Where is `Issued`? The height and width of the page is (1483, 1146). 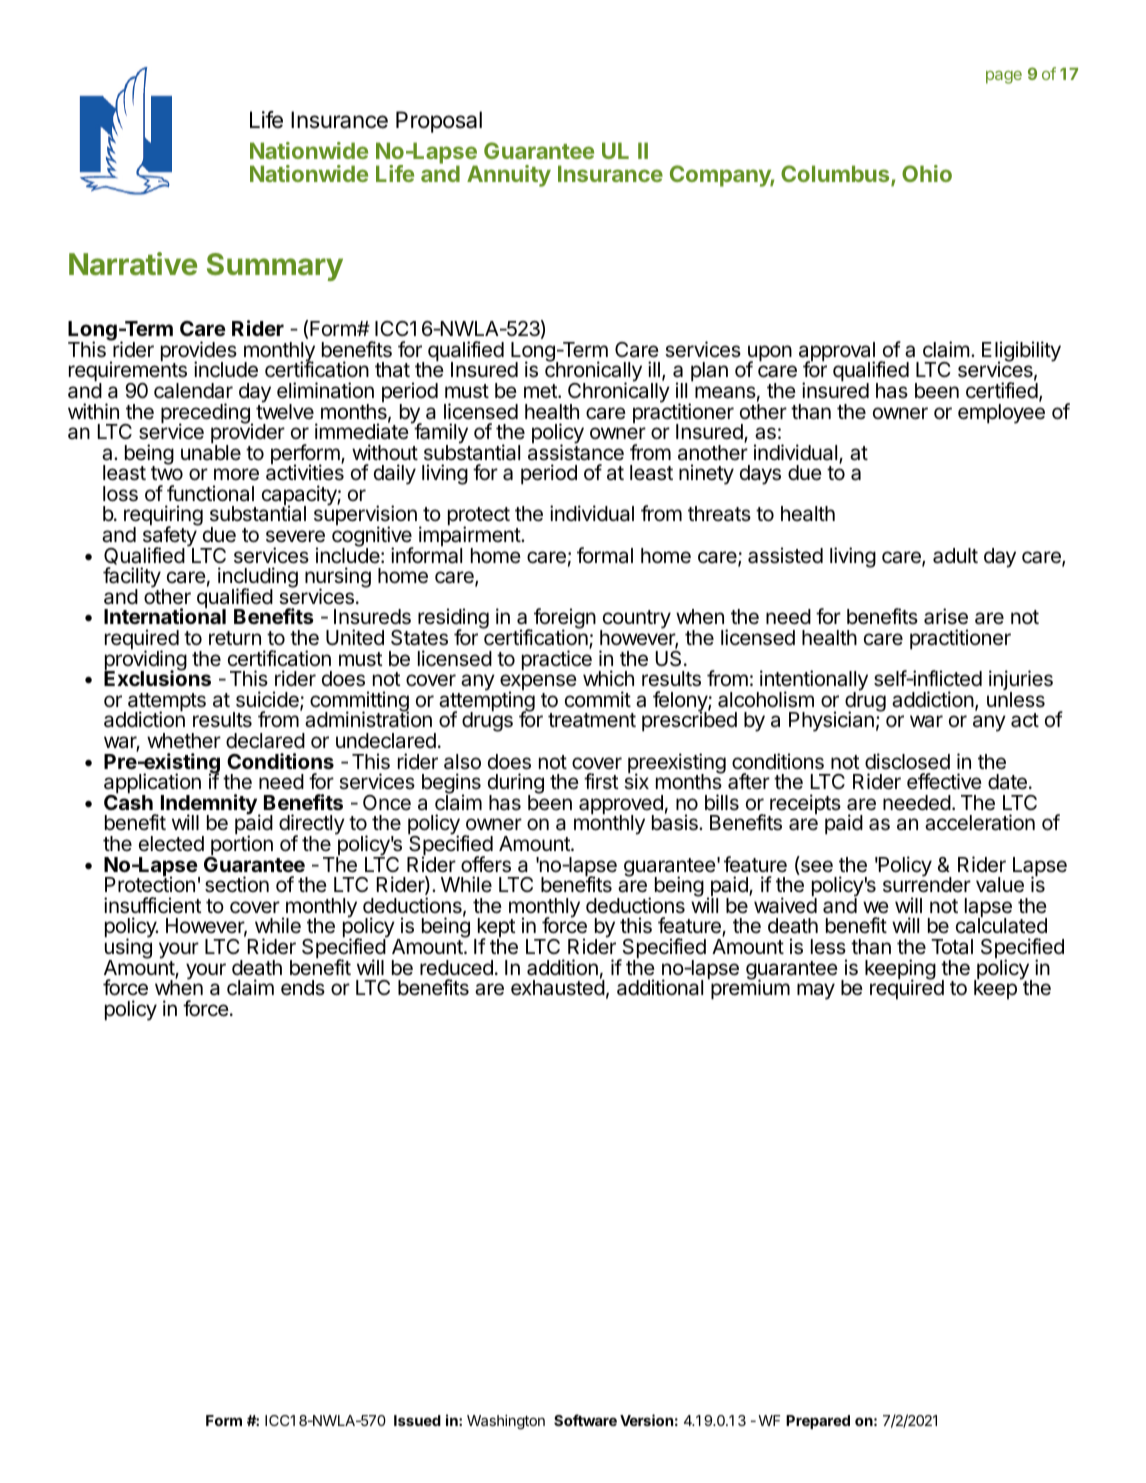
Issued is located at coordinates (417, 1420).
